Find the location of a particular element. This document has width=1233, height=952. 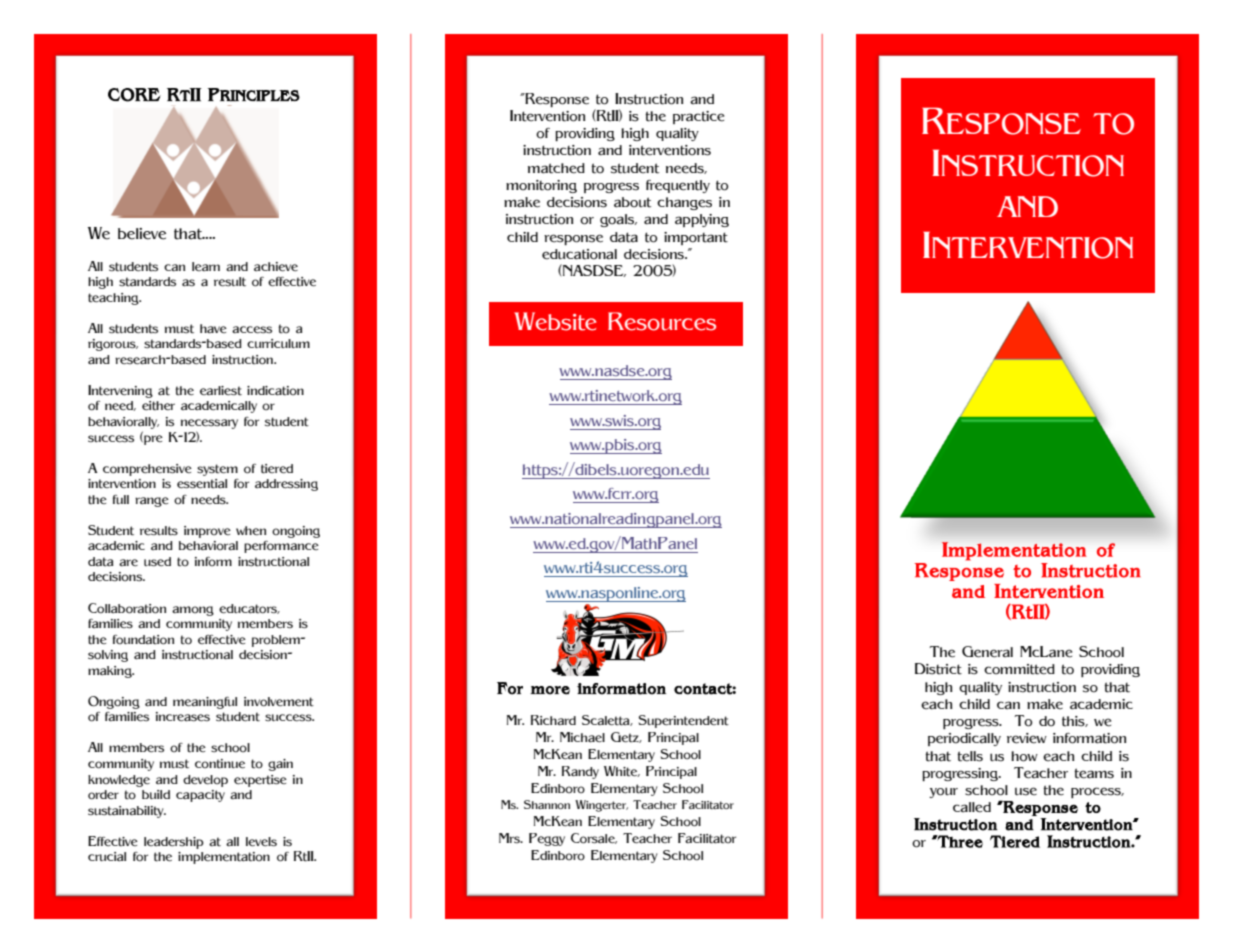

Resources is located at coordinates (662, 321).
